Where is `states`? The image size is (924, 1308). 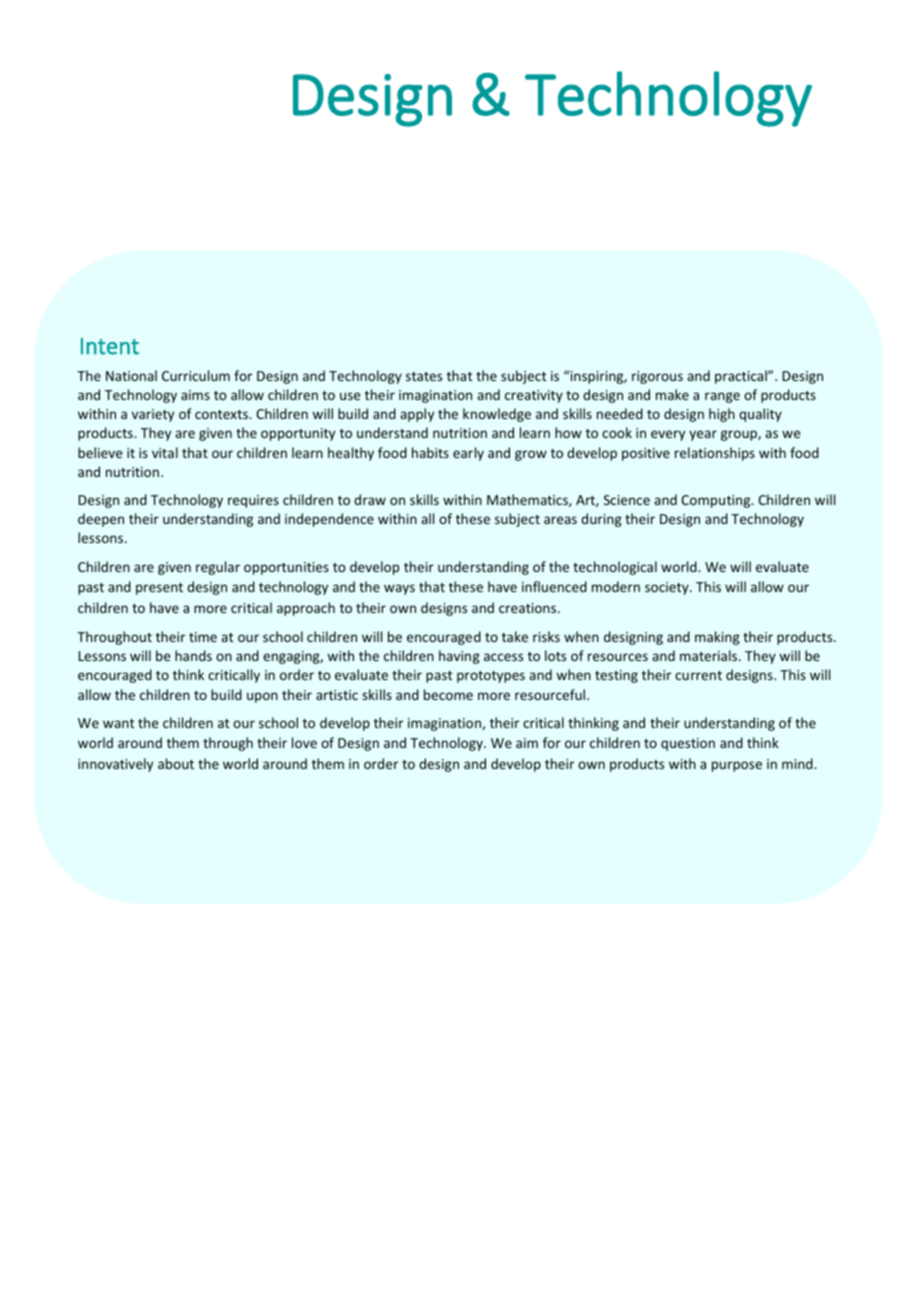 states is located at coordinates (424, 376).
